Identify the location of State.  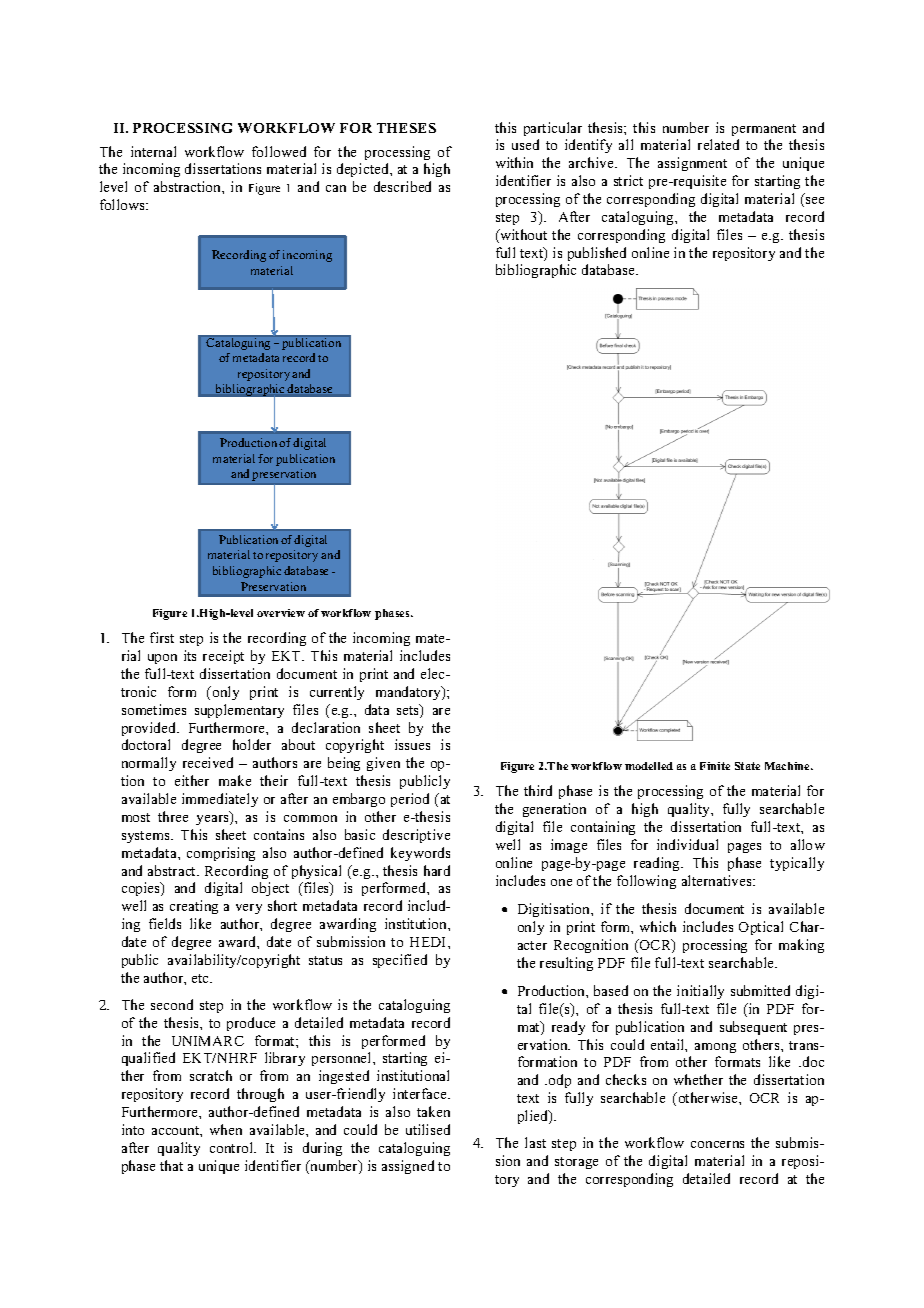
(747, 766).
